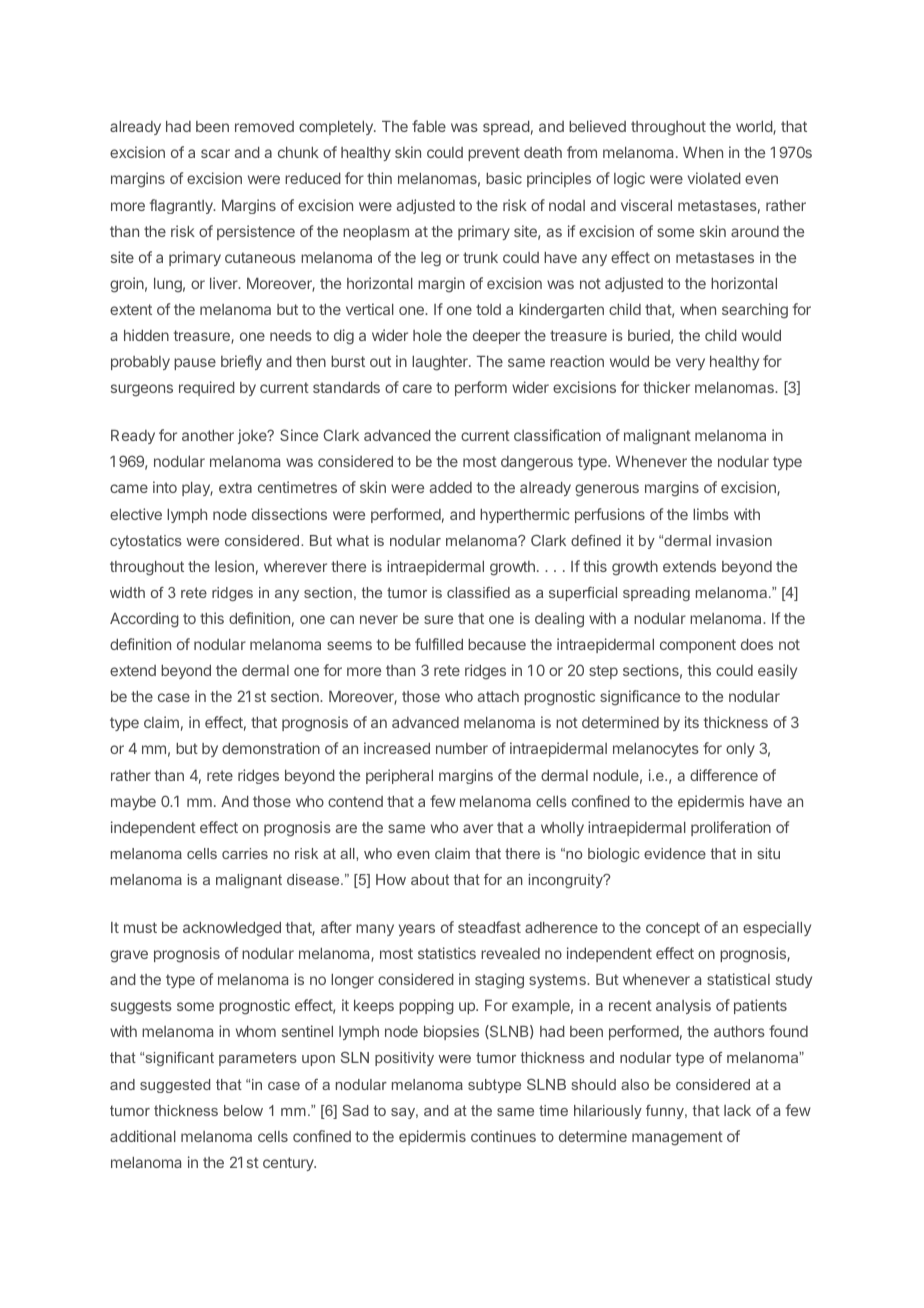 Image resolution: width=924 pixels, height=1308 pixels. What do you see at coordinates (232, 929) in the screenshot?
I see `acknowledged` at bounding box center [232, 929].
